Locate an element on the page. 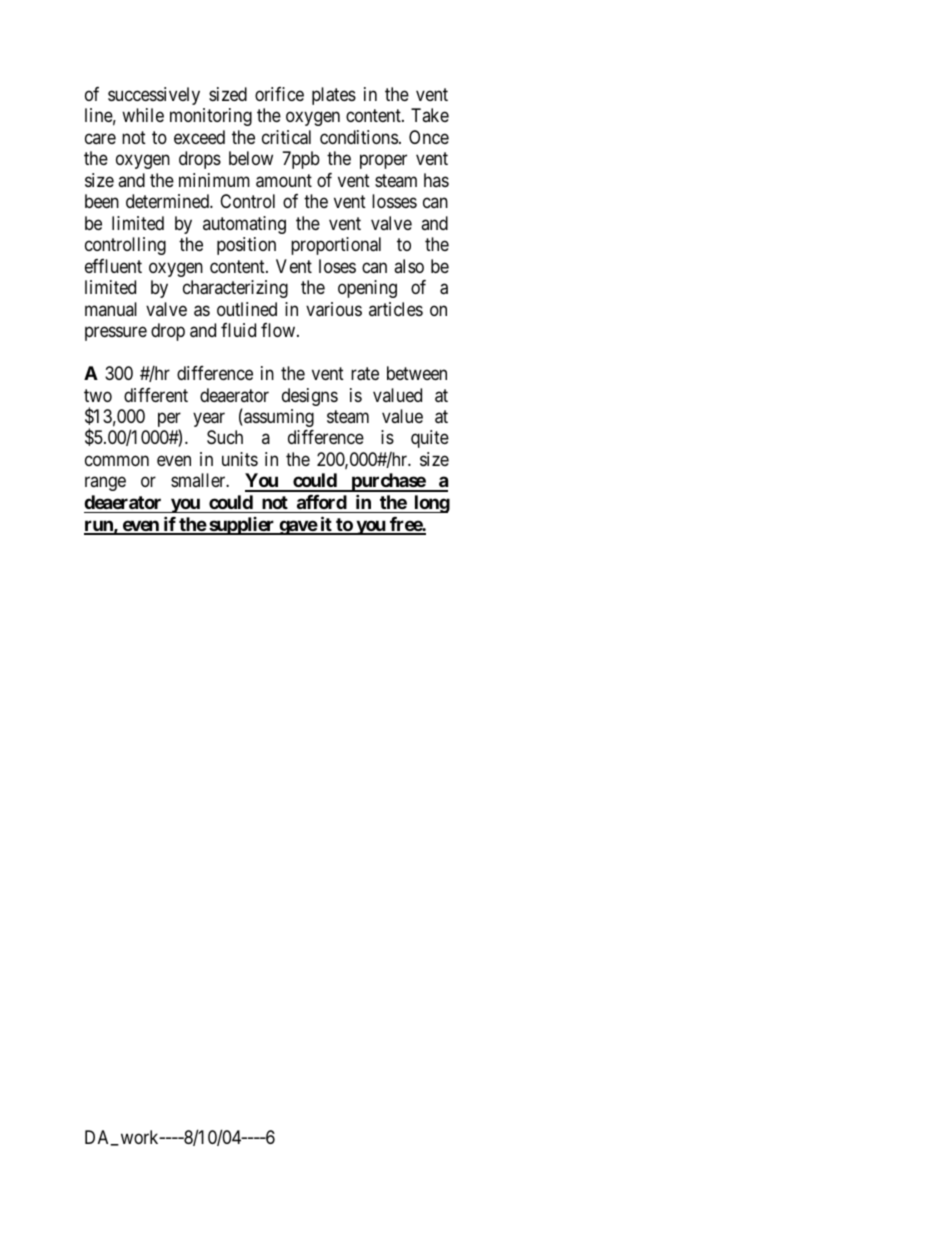 Image resolution: width=952 pixels, height=1233 pixels. supplier is located at coordinates (242, 526).
